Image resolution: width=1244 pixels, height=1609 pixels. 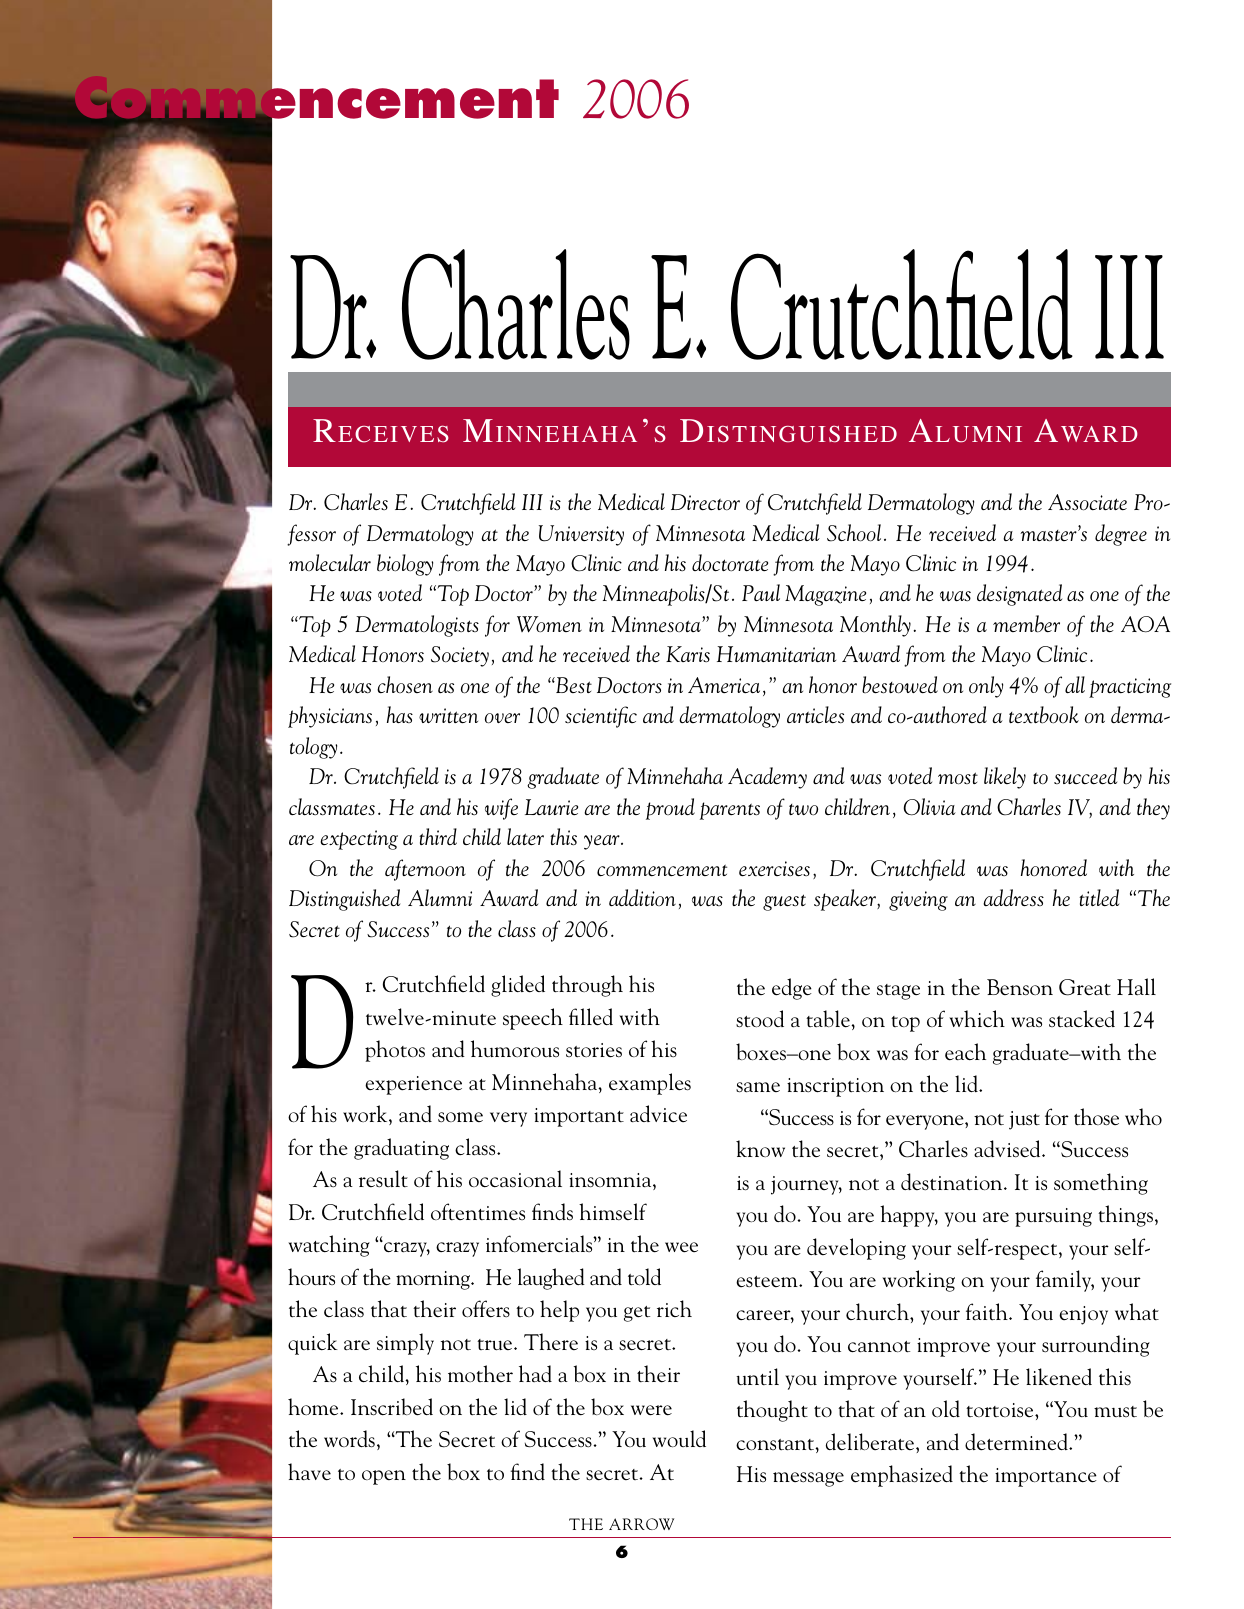 What do you see at coordinates (1087, 502) in the screenshot?
I see `Associate` at bounding box center [1087, 502].
